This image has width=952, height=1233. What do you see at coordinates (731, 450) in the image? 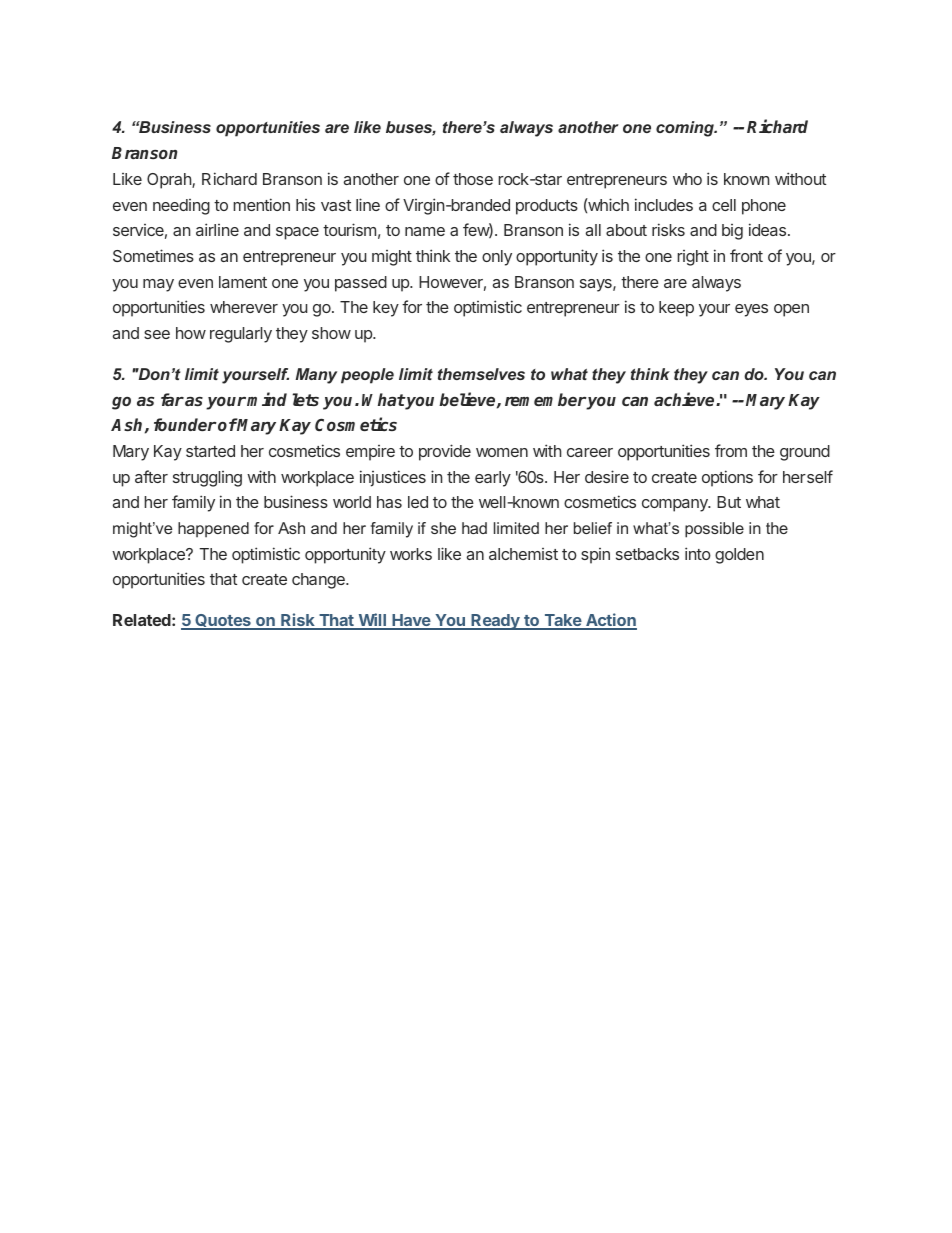
I see `from` at bounding box center [731, 450].
